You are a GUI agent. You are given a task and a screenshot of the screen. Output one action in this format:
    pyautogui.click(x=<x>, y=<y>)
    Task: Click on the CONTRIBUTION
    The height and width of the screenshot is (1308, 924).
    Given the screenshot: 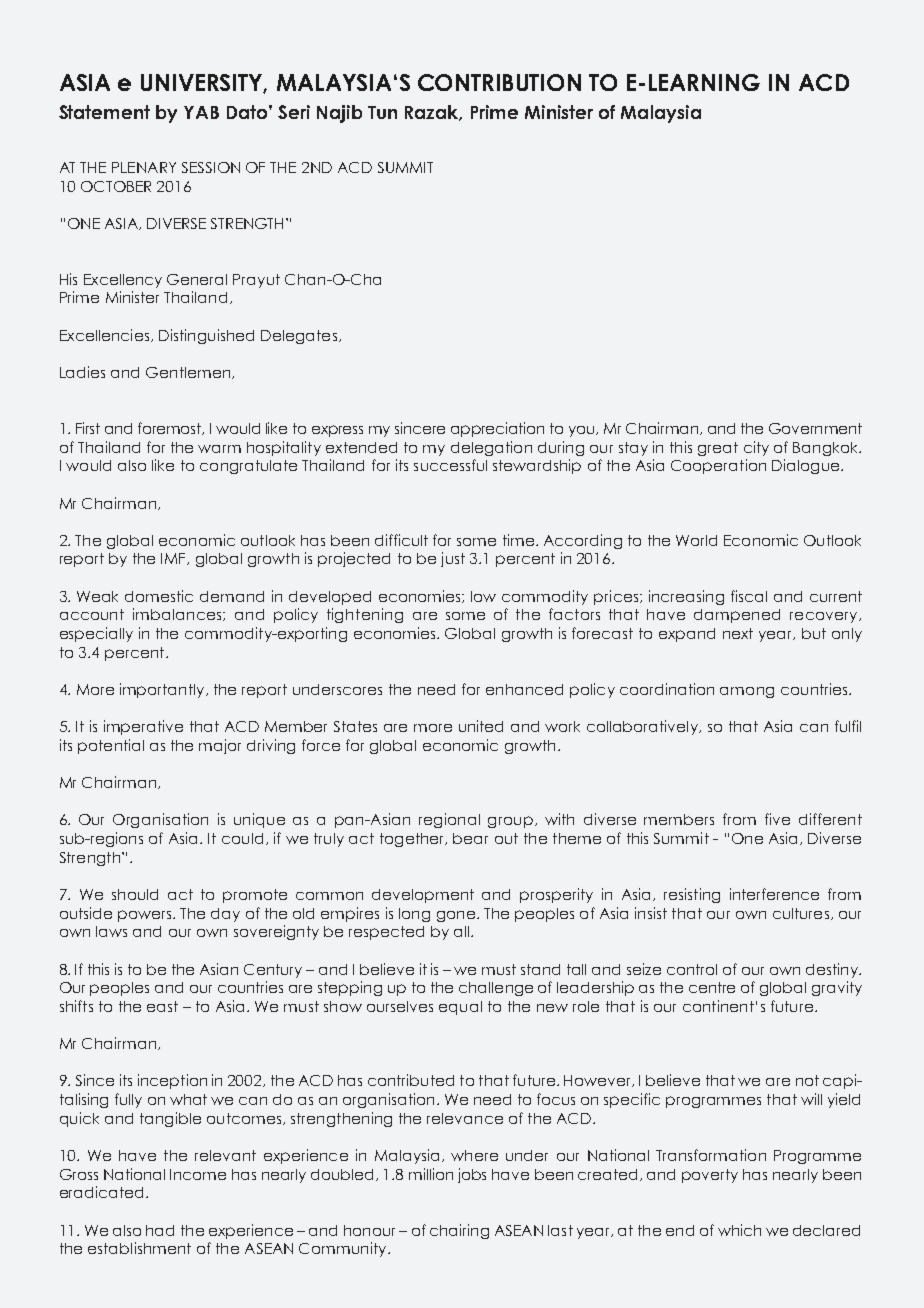 What is the action you would take?
    pyautogui.click(x=499, y=82)
